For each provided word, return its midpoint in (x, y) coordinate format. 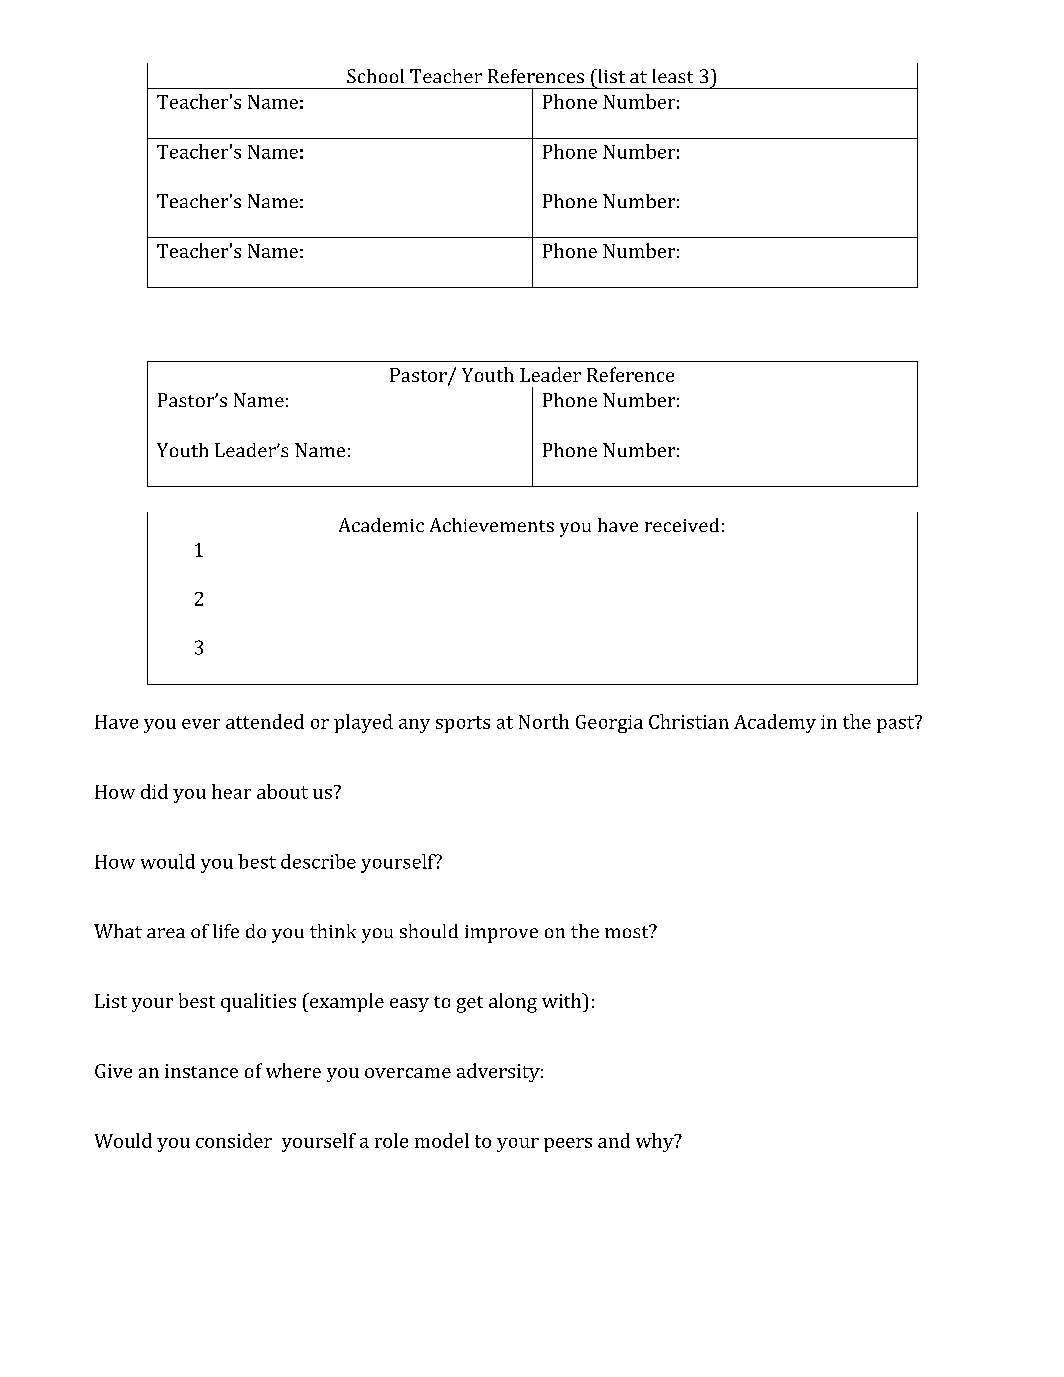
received (682, 525)
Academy (775, 723)
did (154, 791)
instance (201, 1071)
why (656, 1142)
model (442, 1140)
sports (463, 724)
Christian (689, 721)
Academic (381, 525)
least (673, 76)
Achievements (492, 525)
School (375, 76)
